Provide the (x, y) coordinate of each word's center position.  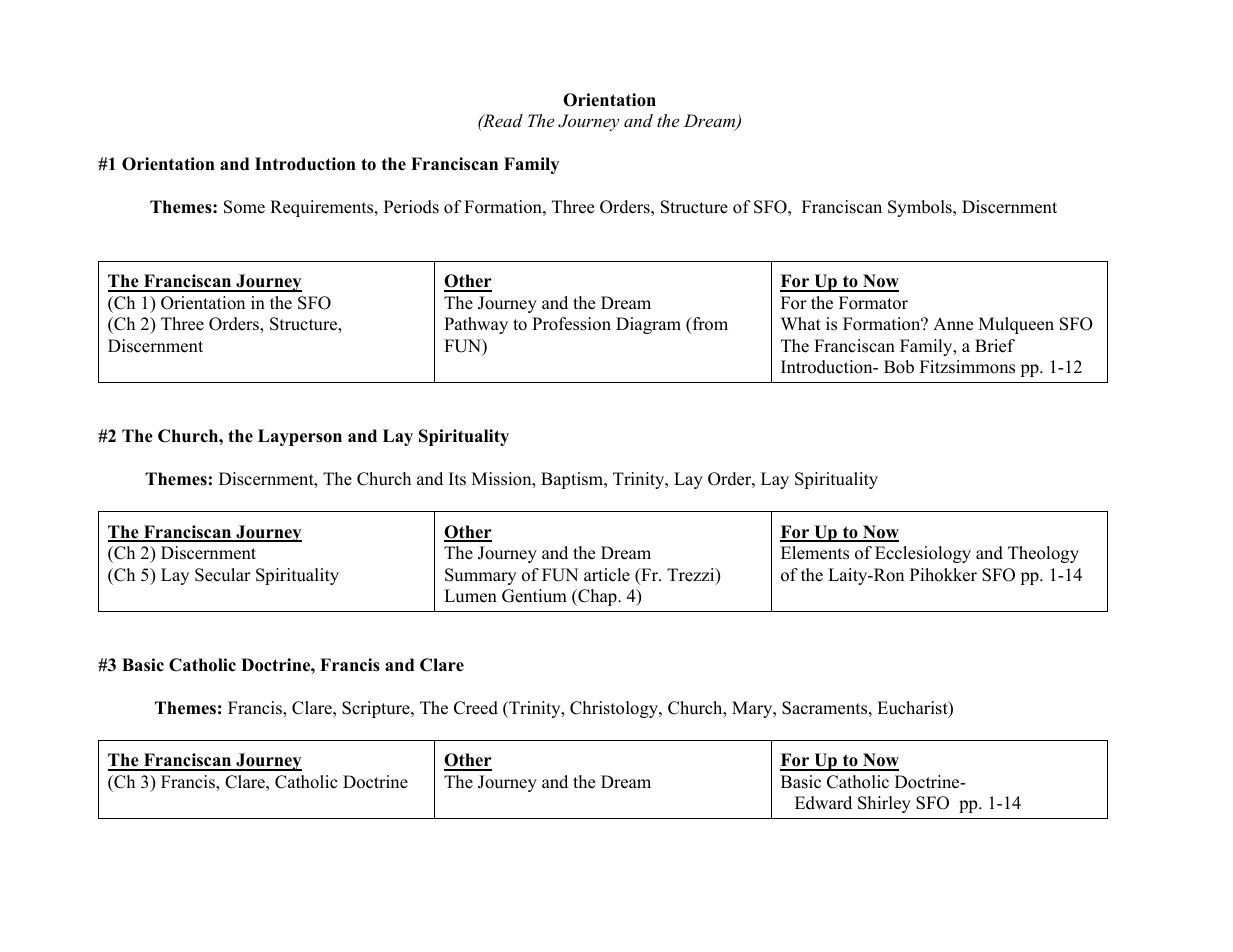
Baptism (573, 480)
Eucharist (913, 709)
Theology (1043, 554)
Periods (411, 207)
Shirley (884, 804)
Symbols (921, 208)
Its (457, 479)
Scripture (377, 709)
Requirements (323, 208)
